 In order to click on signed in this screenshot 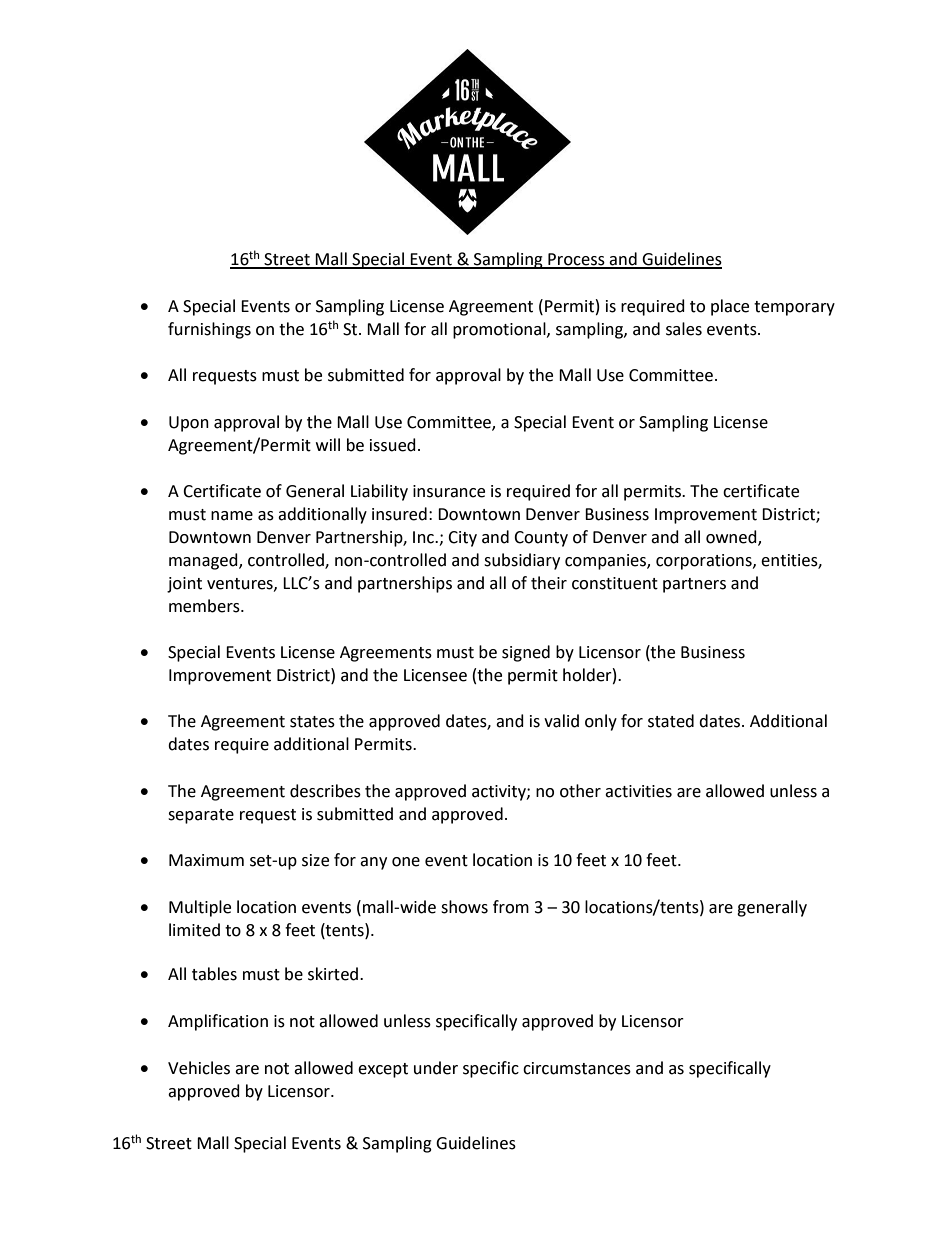, I will do `click(526, 653)`.
